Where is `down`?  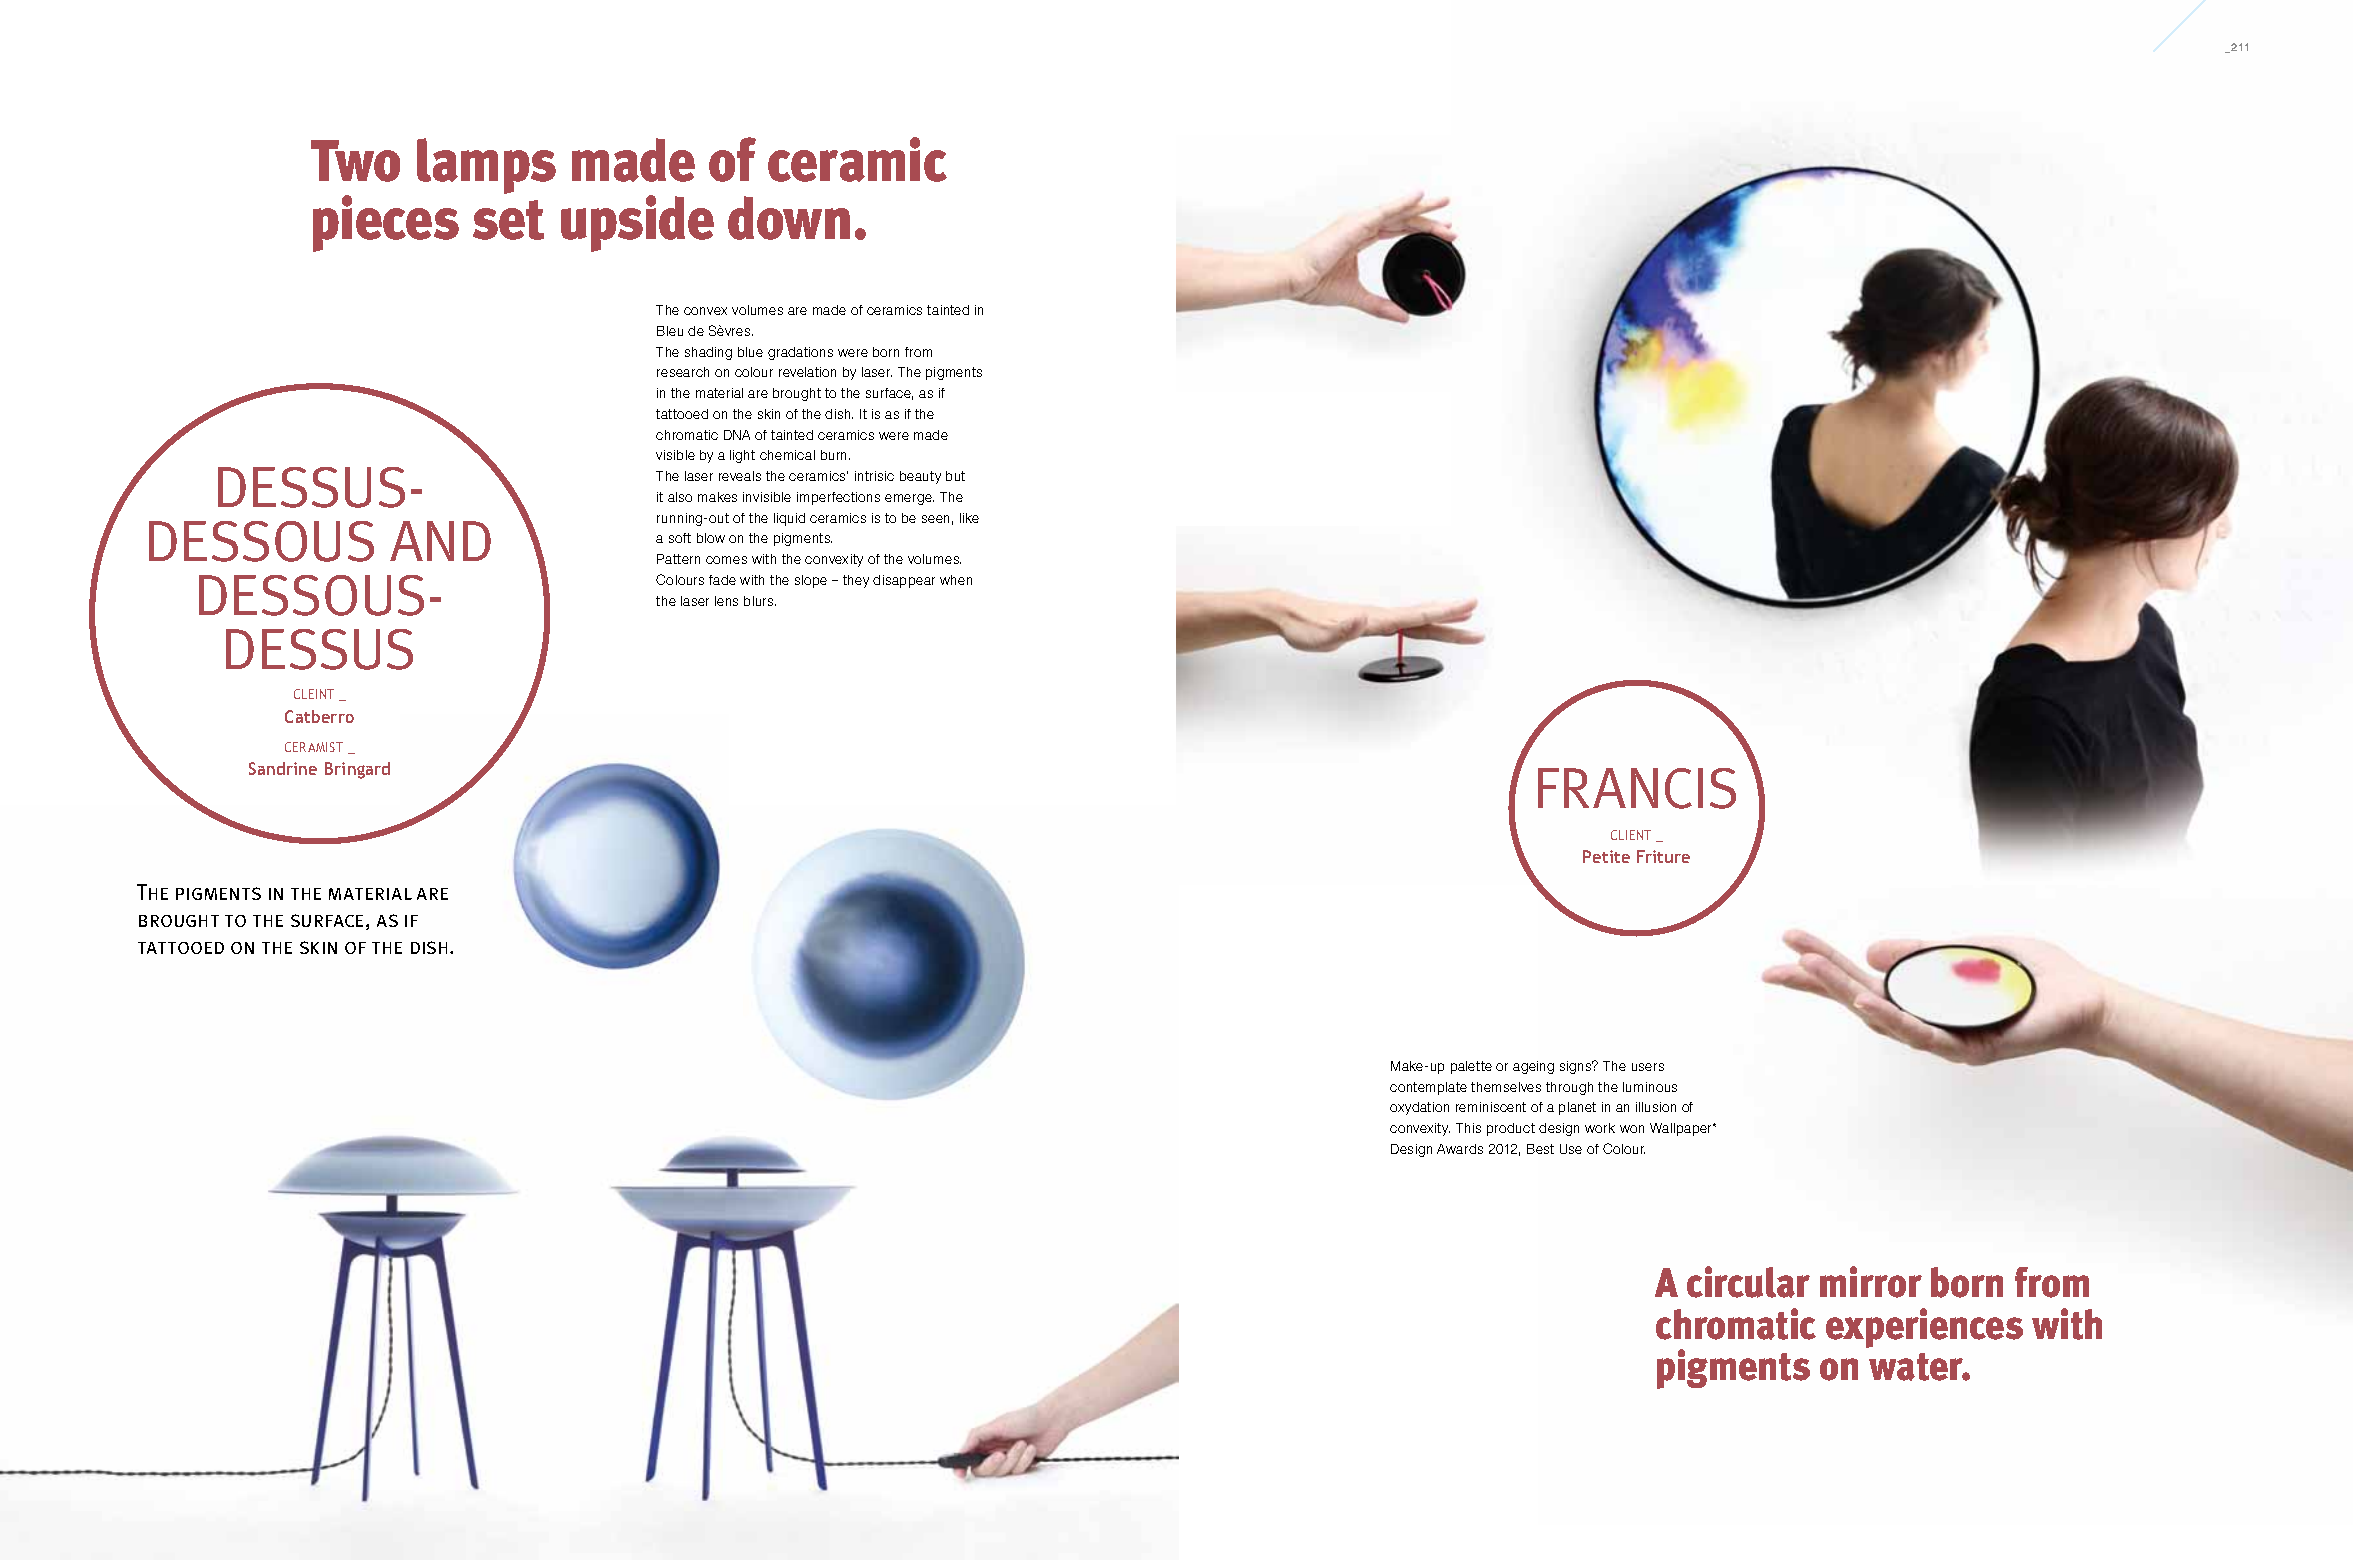
down is located at coordinates (789, 218).
